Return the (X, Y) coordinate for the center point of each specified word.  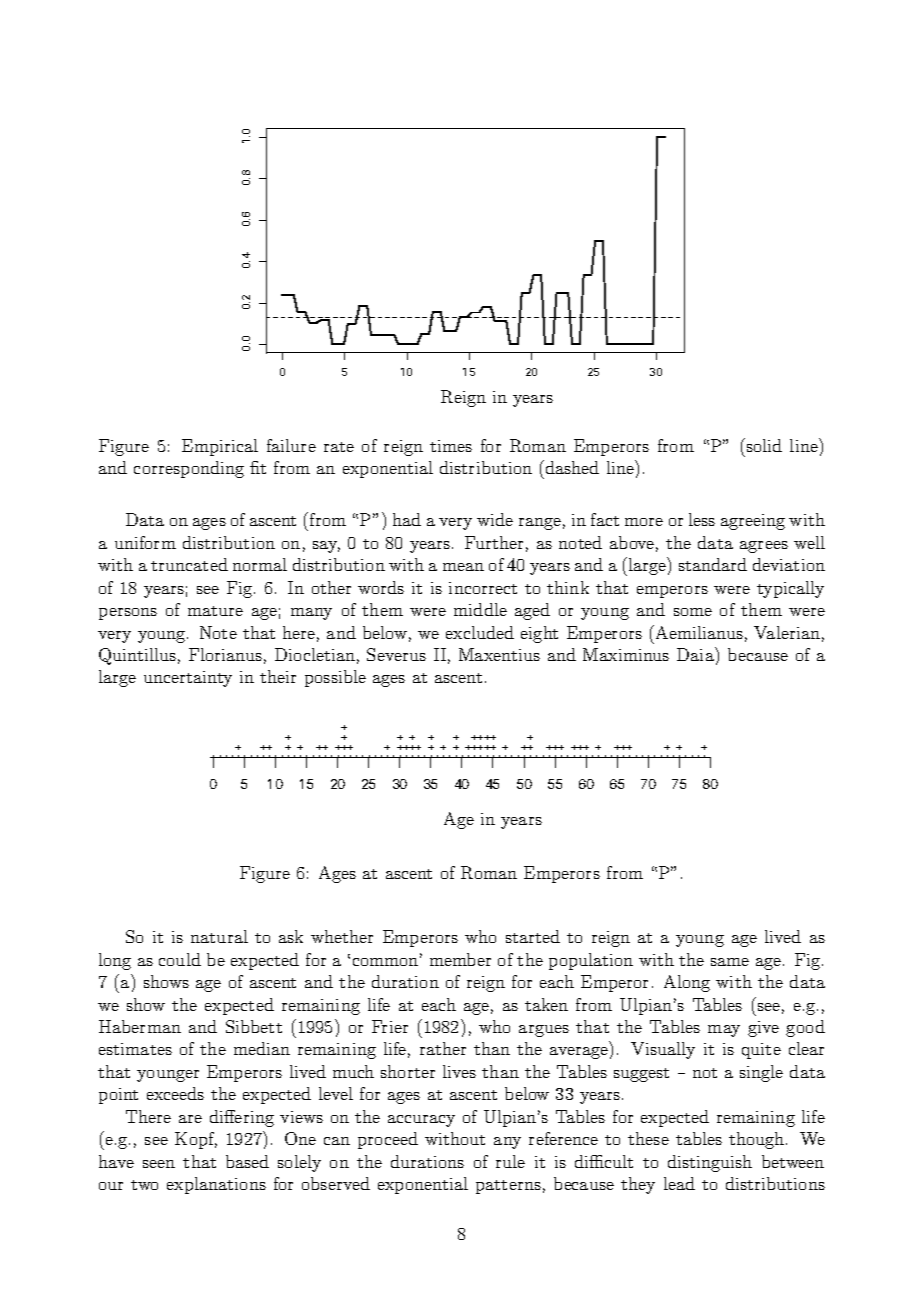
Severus (396, 654)
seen (159, 1164)
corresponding (189, 469)
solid (764, 445)
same (730, 962)
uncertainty (188, 679)
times (451, 446)
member (460, 959)
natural (219, 936)
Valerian (787, 632)
